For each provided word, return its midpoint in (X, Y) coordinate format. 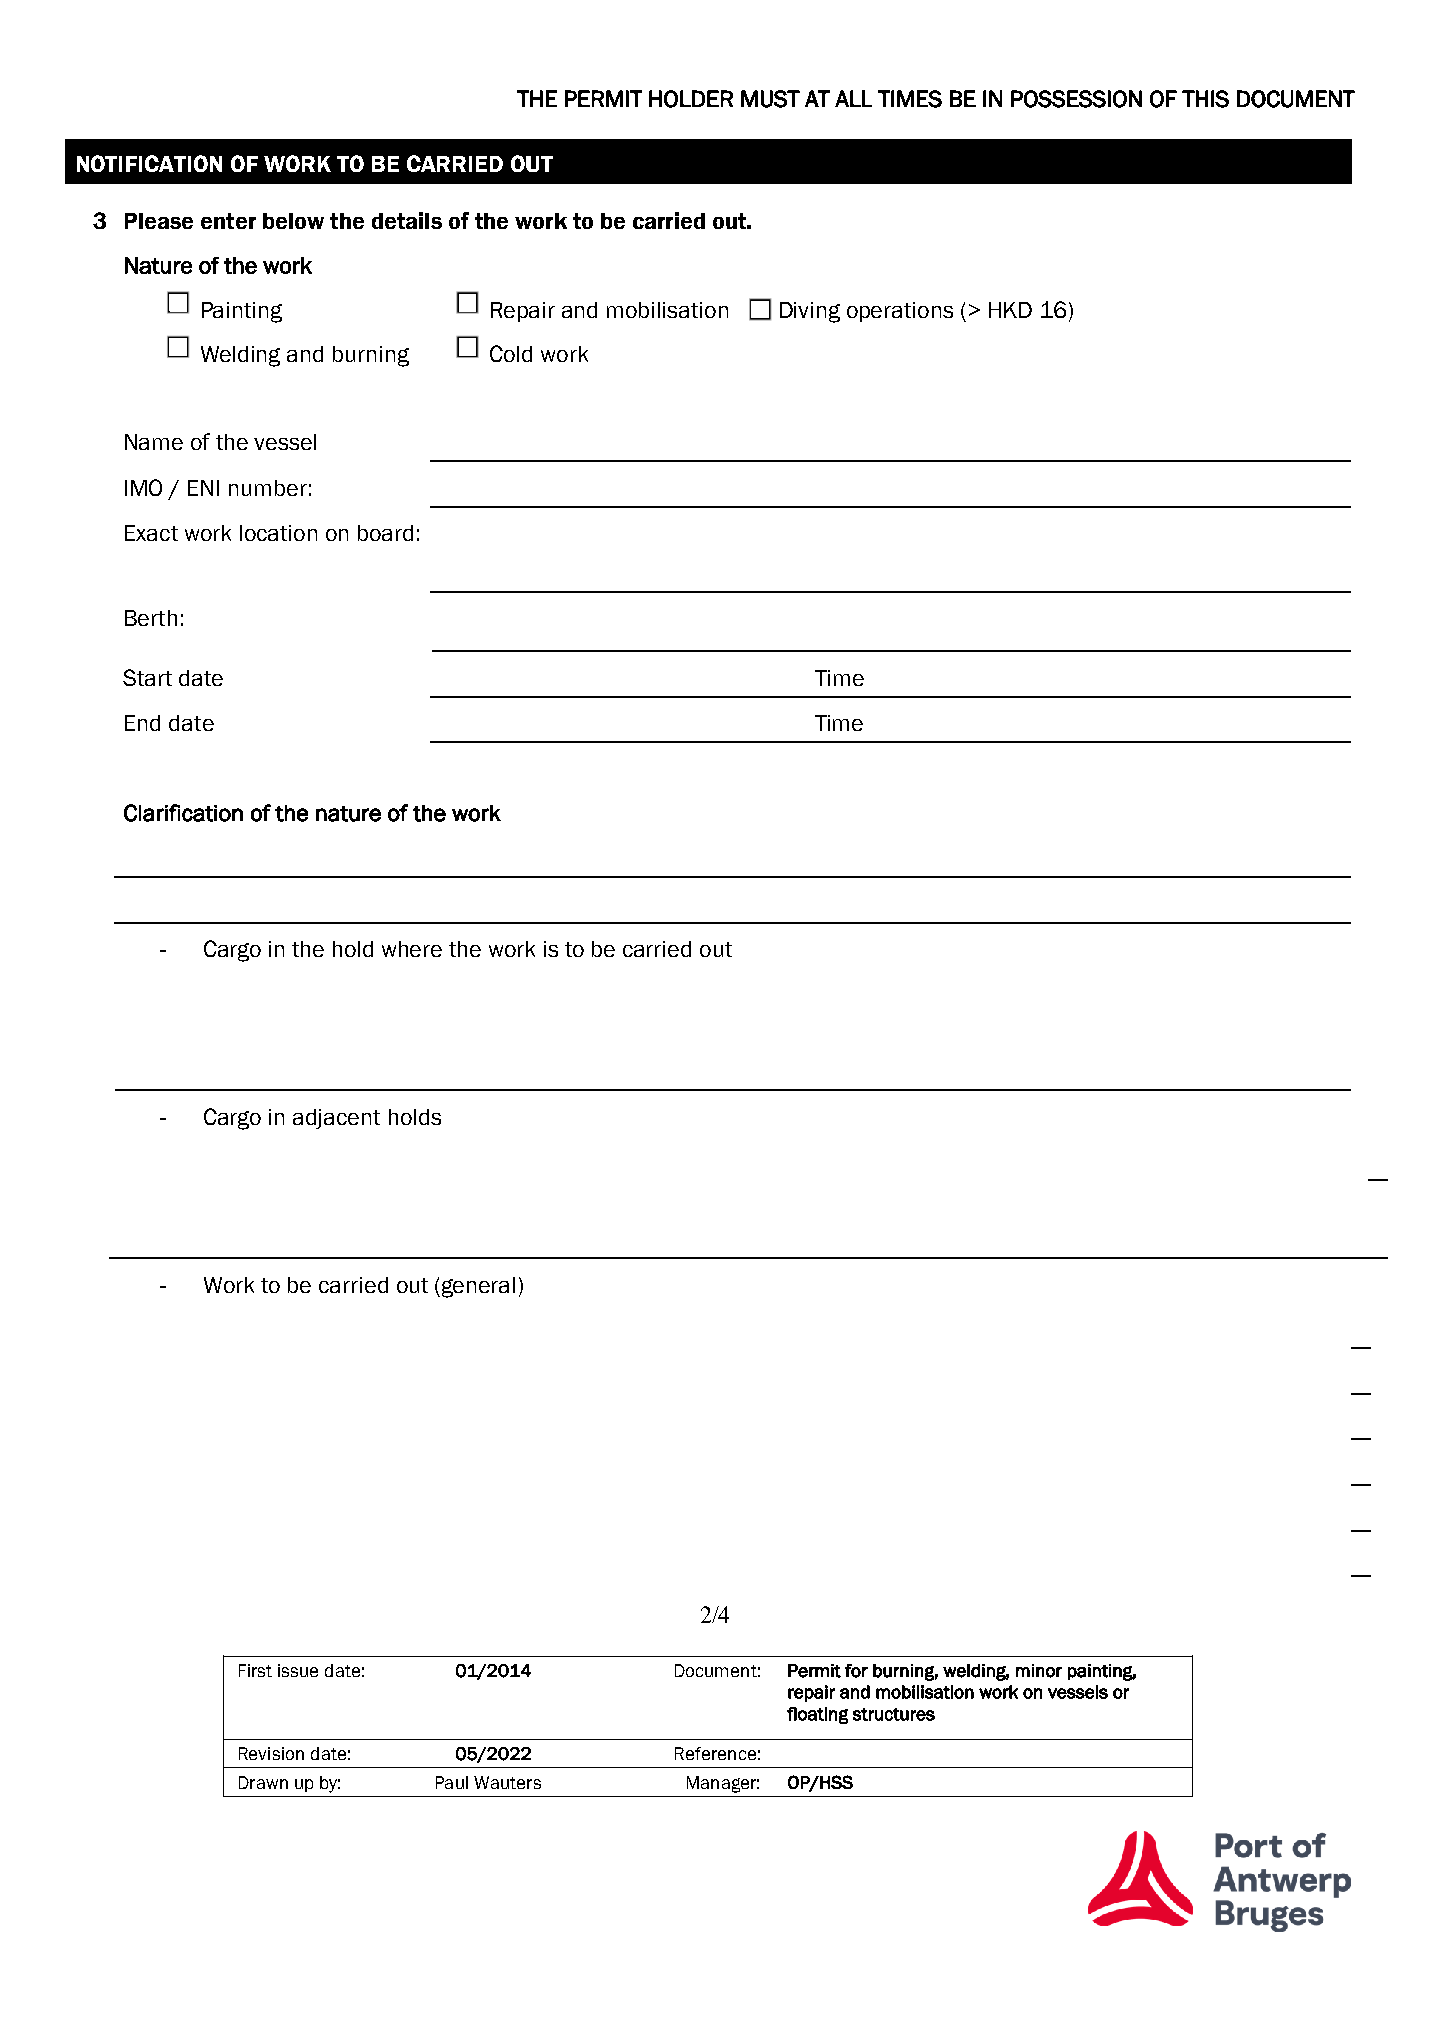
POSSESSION (1076, 99)
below (293, 221)
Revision (271, 1753)
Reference (715, 1753)
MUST (770, 99)
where (412, 949)
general (478, 1287)
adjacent (336, 1119)
